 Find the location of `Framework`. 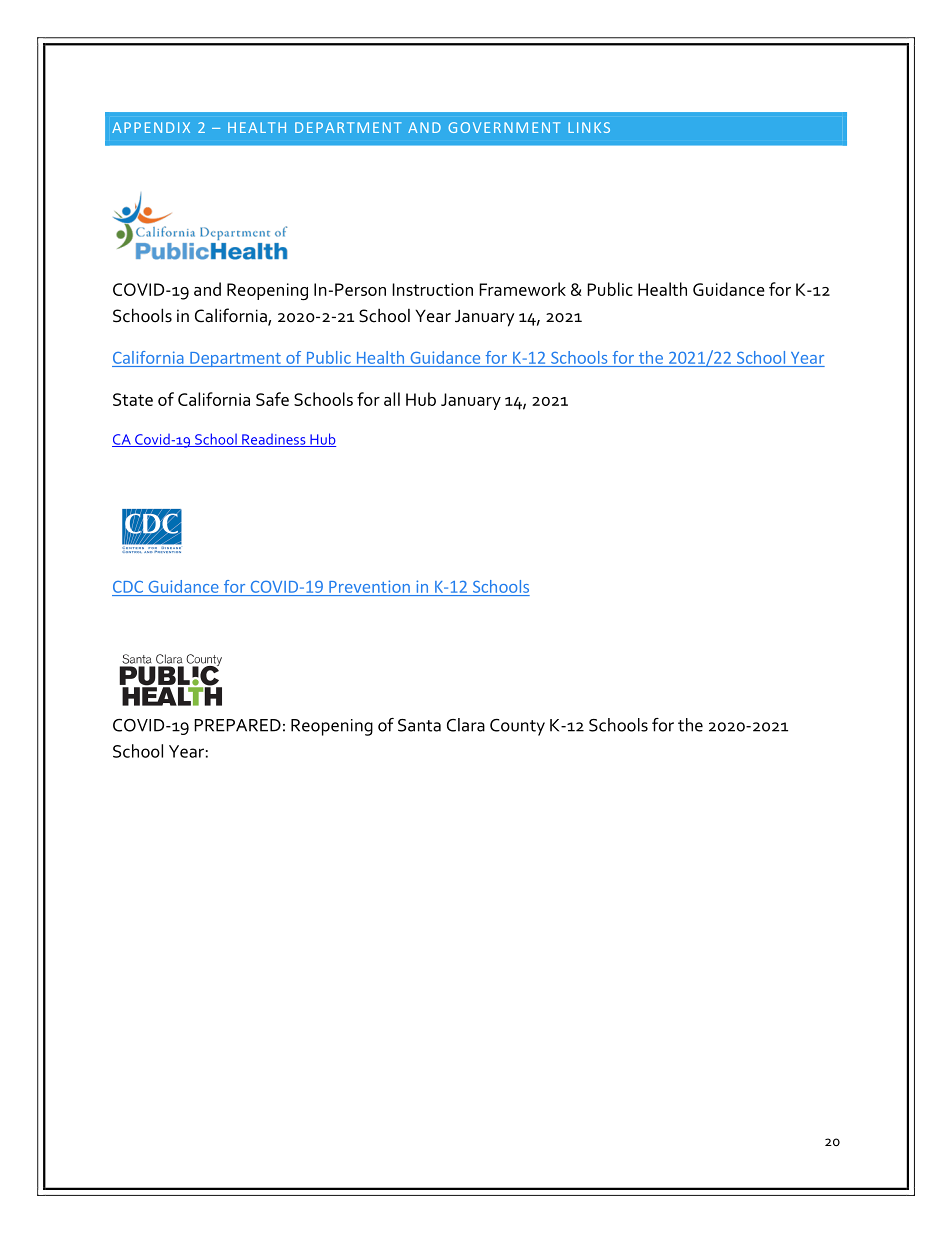

Framework is located at coordinates (522, 289).
